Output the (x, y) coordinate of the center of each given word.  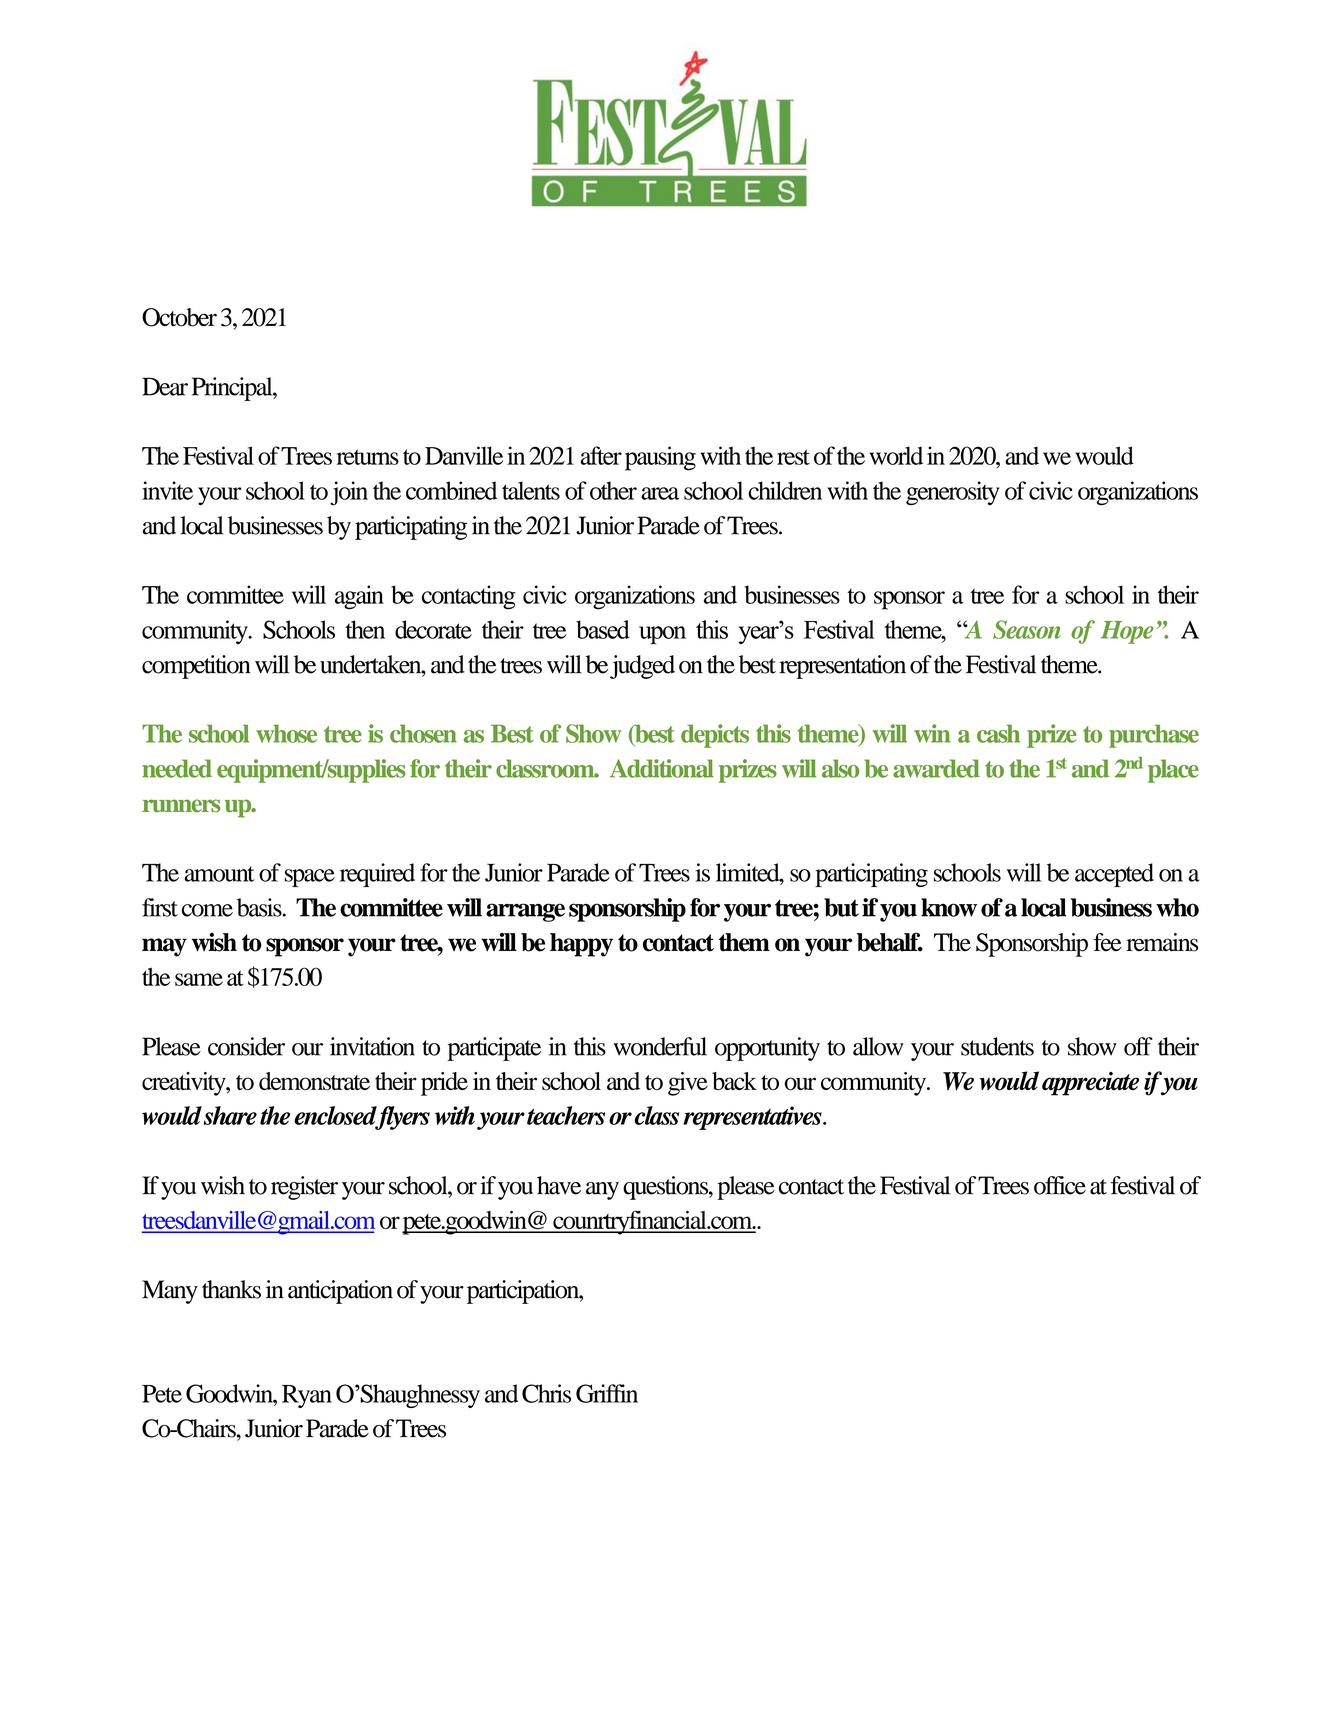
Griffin (607, 1393)
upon (662, 635)
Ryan (307, 1396)
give (688, 1084)
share (230, 1115)
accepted (1114, 875)
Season (1027, 629)
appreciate (1090, 1084)
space (310, 878)
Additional (662, 768)
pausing (660, 458)
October (179, 317)
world (896, 455)
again (359, 597)
